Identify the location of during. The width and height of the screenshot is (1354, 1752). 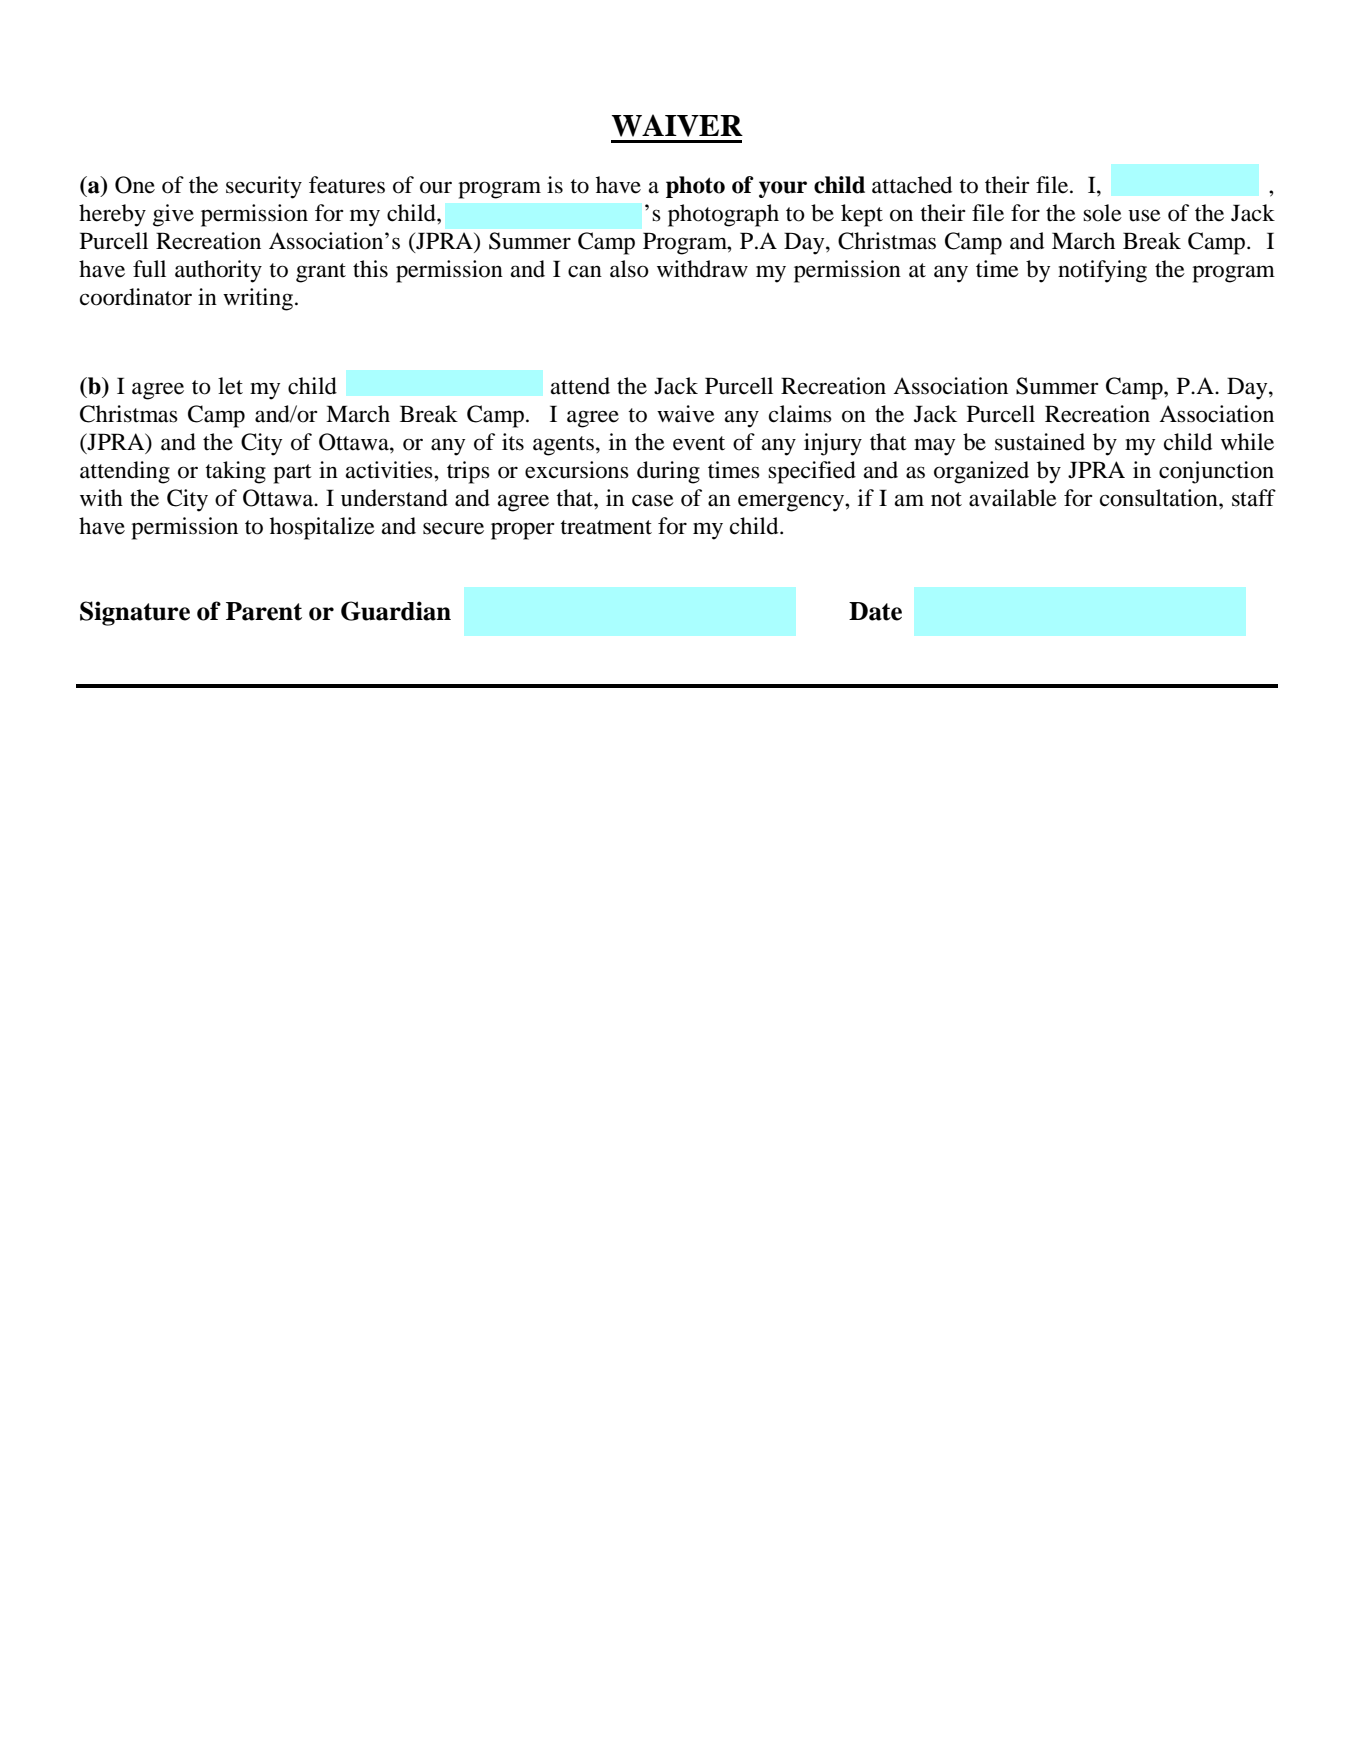
(668, 472).
